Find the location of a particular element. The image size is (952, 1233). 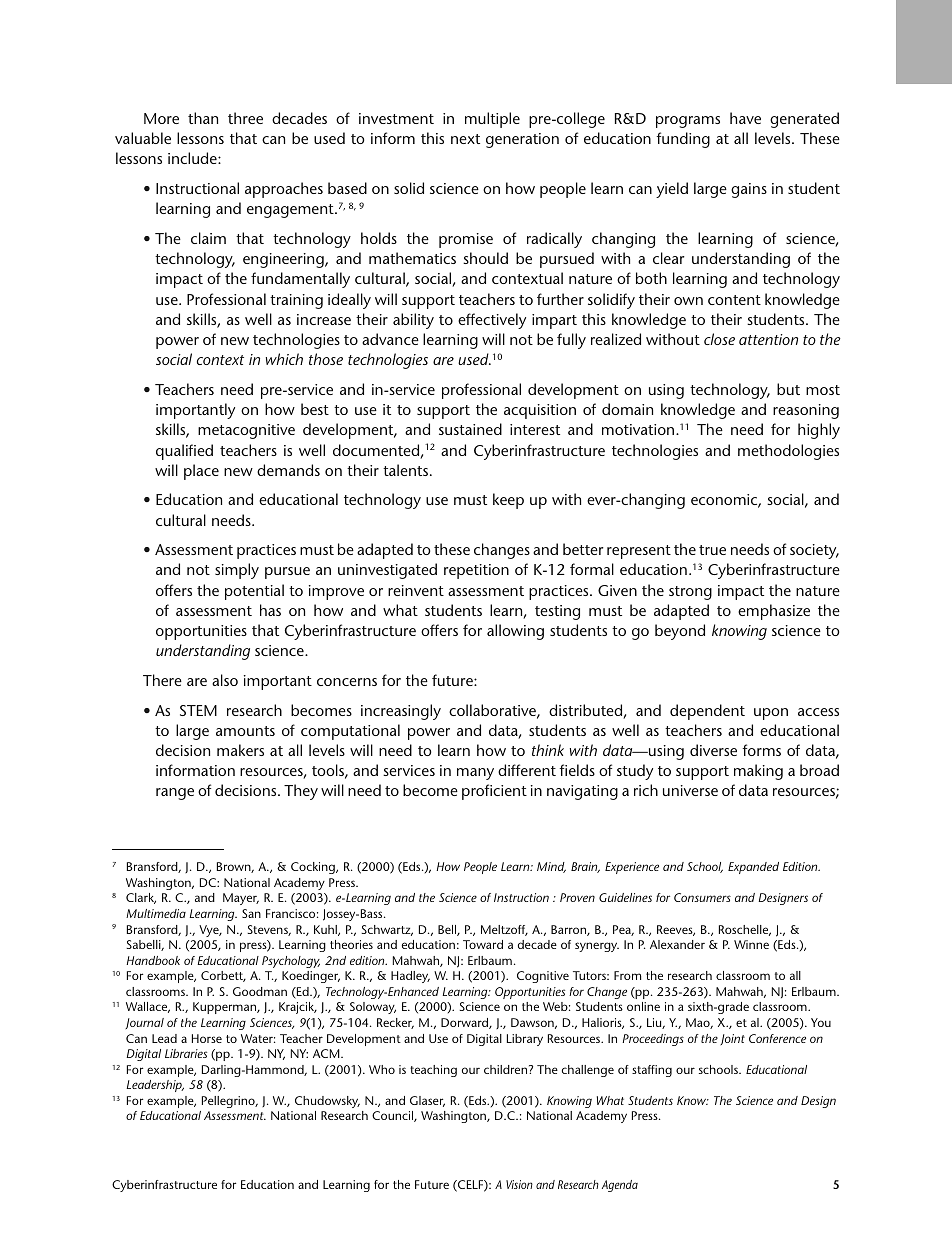

Mayer is located at coordinates (241, 899).
